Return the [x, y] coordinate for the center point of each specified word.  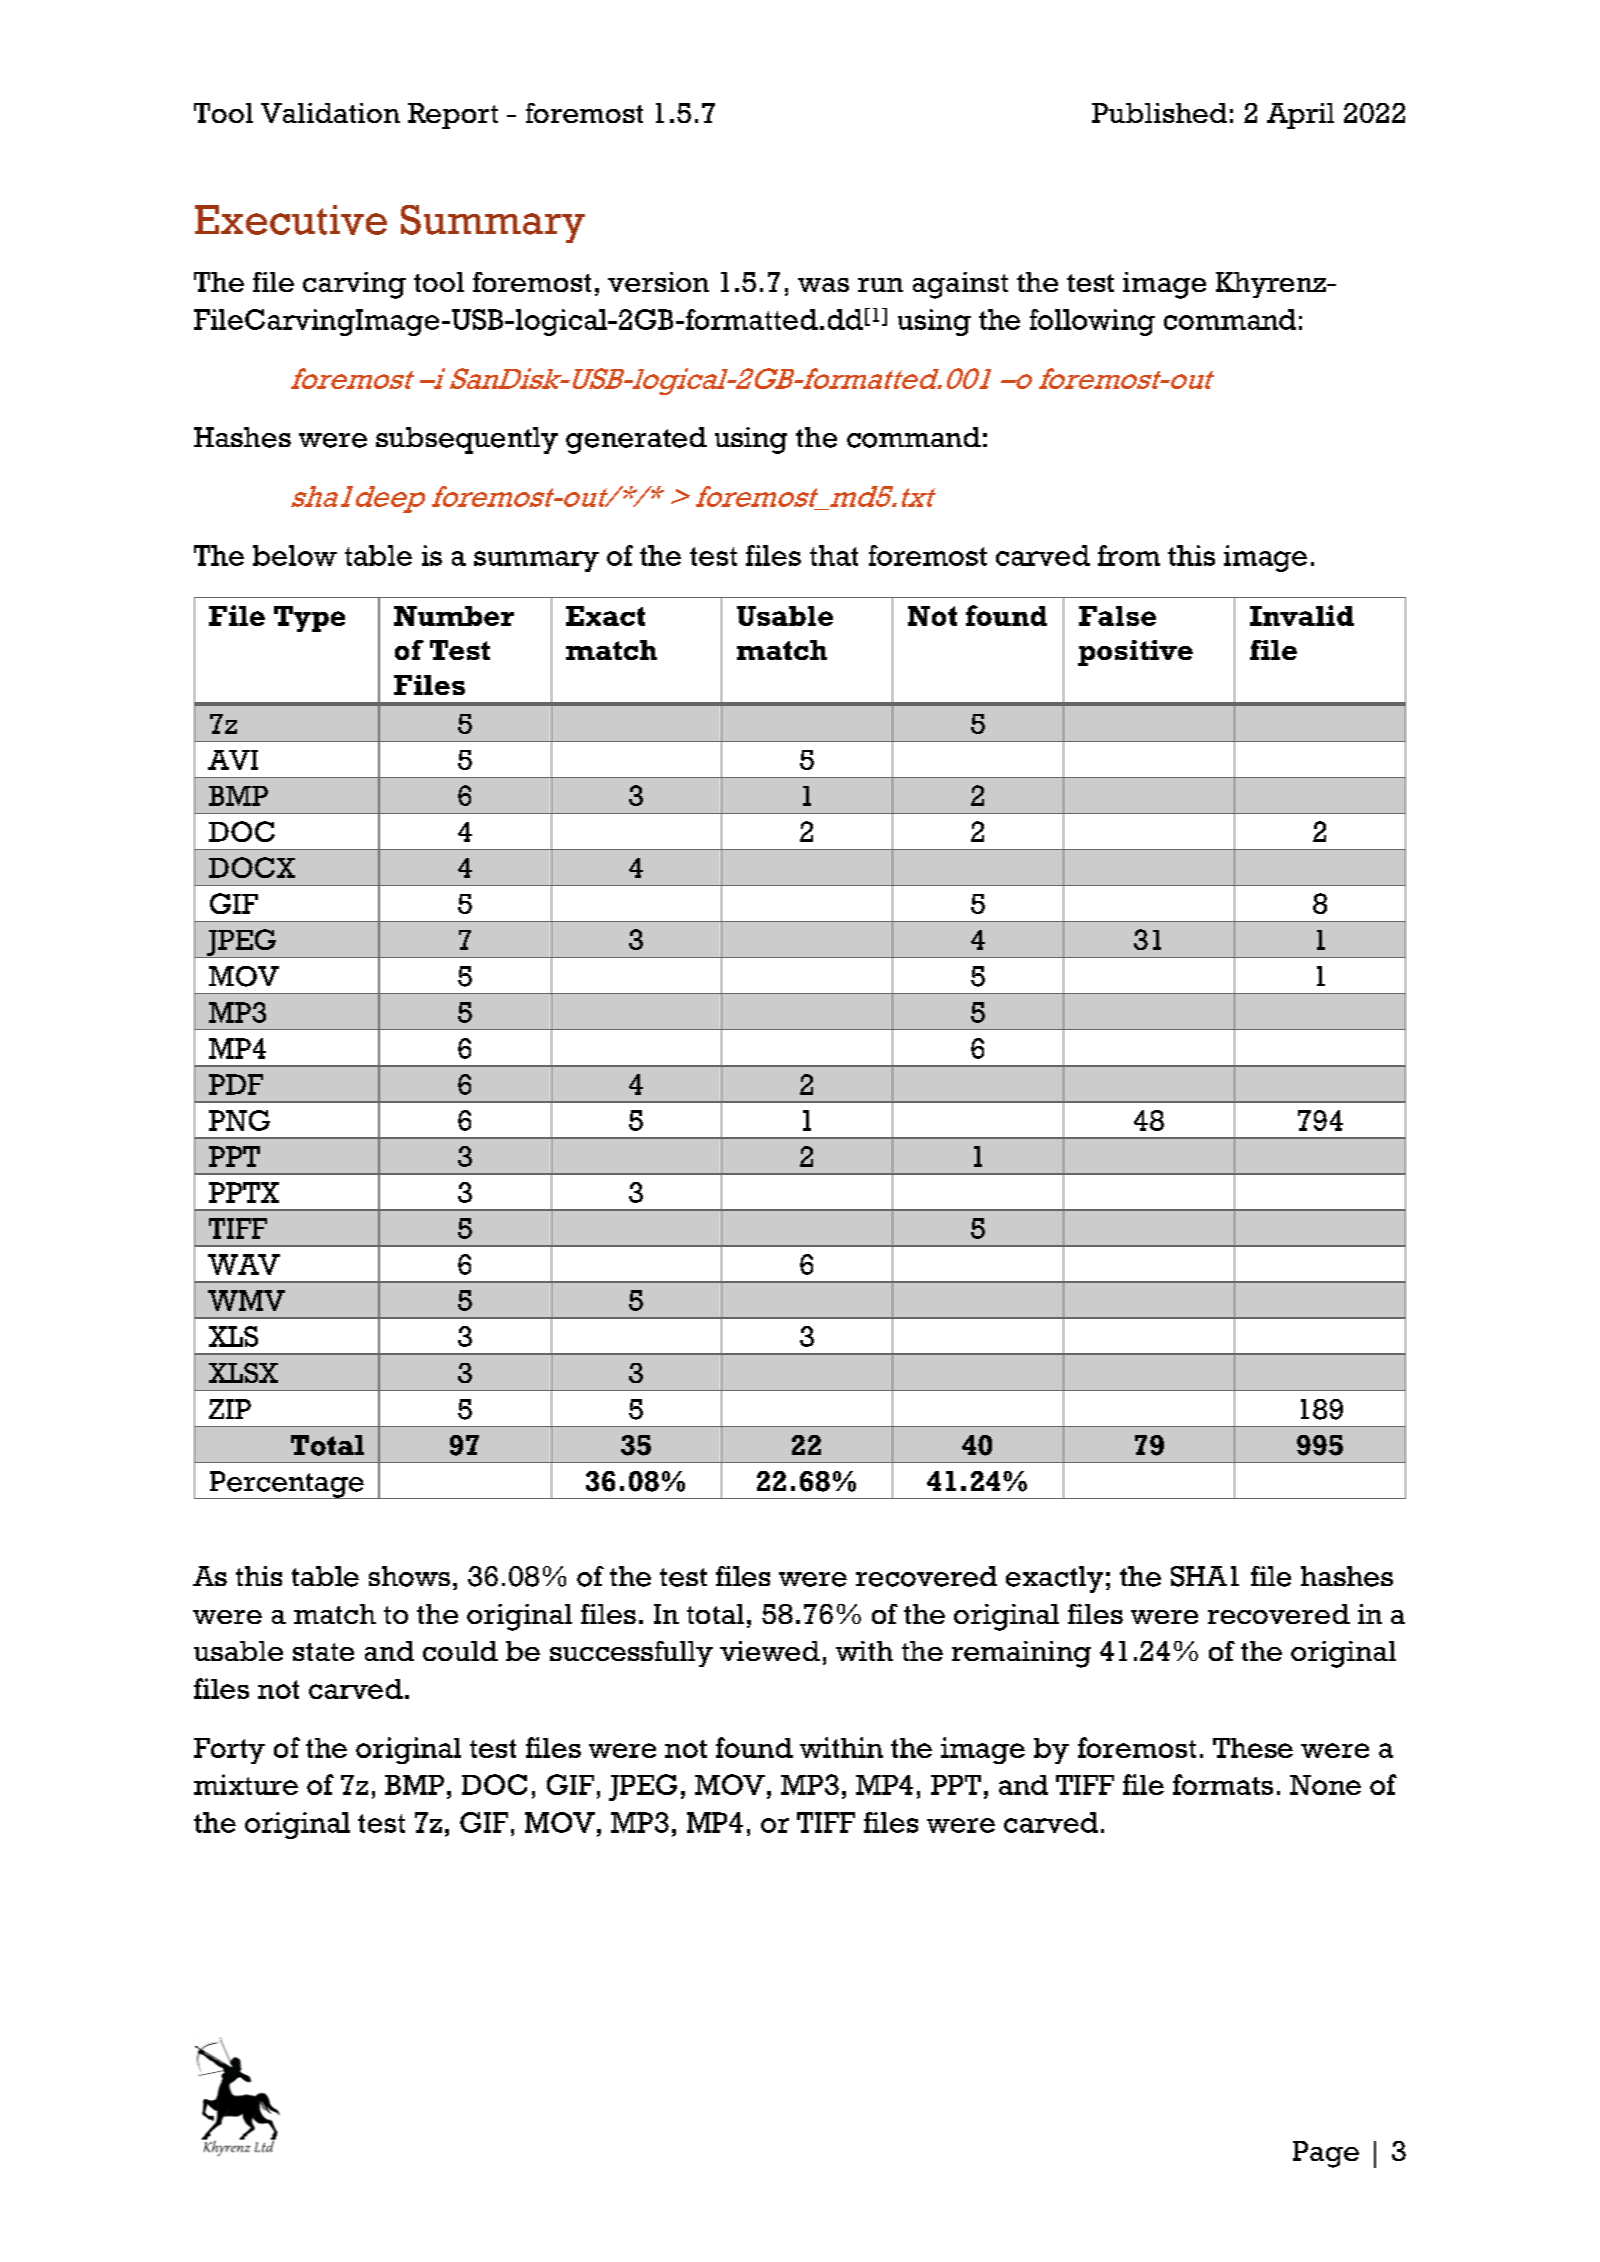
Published [1159, 113]
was [823, 285]
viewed [770, 1651]
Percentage [286, 1485]
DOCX [252, 867]
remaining [1021, 1654]
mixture [246, 1784]
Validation [330, 113]
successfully [631, 1654]
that [834, 555]
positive [1135, 653]
